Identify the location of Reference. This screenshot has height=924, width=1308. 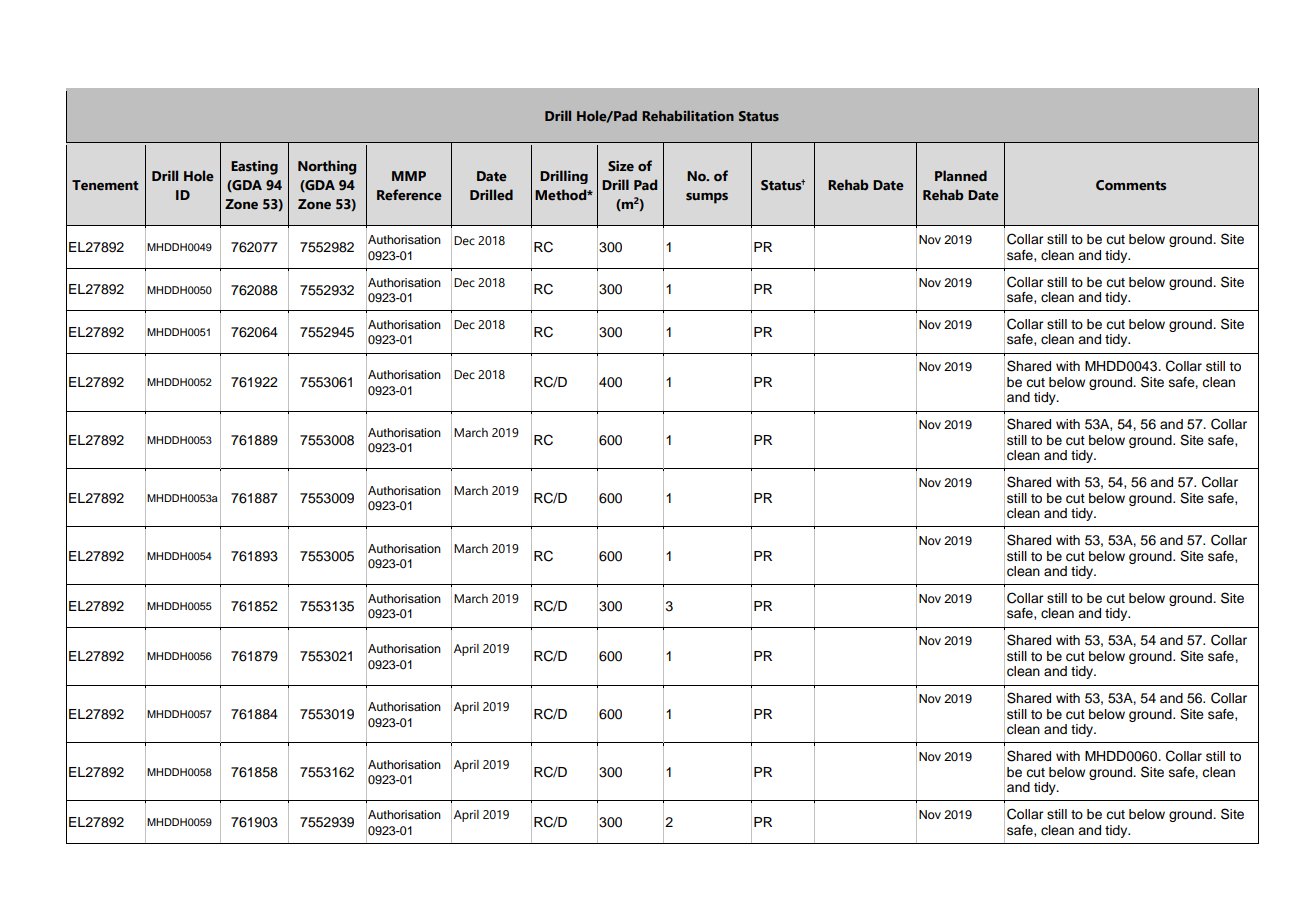
(409, 195).
